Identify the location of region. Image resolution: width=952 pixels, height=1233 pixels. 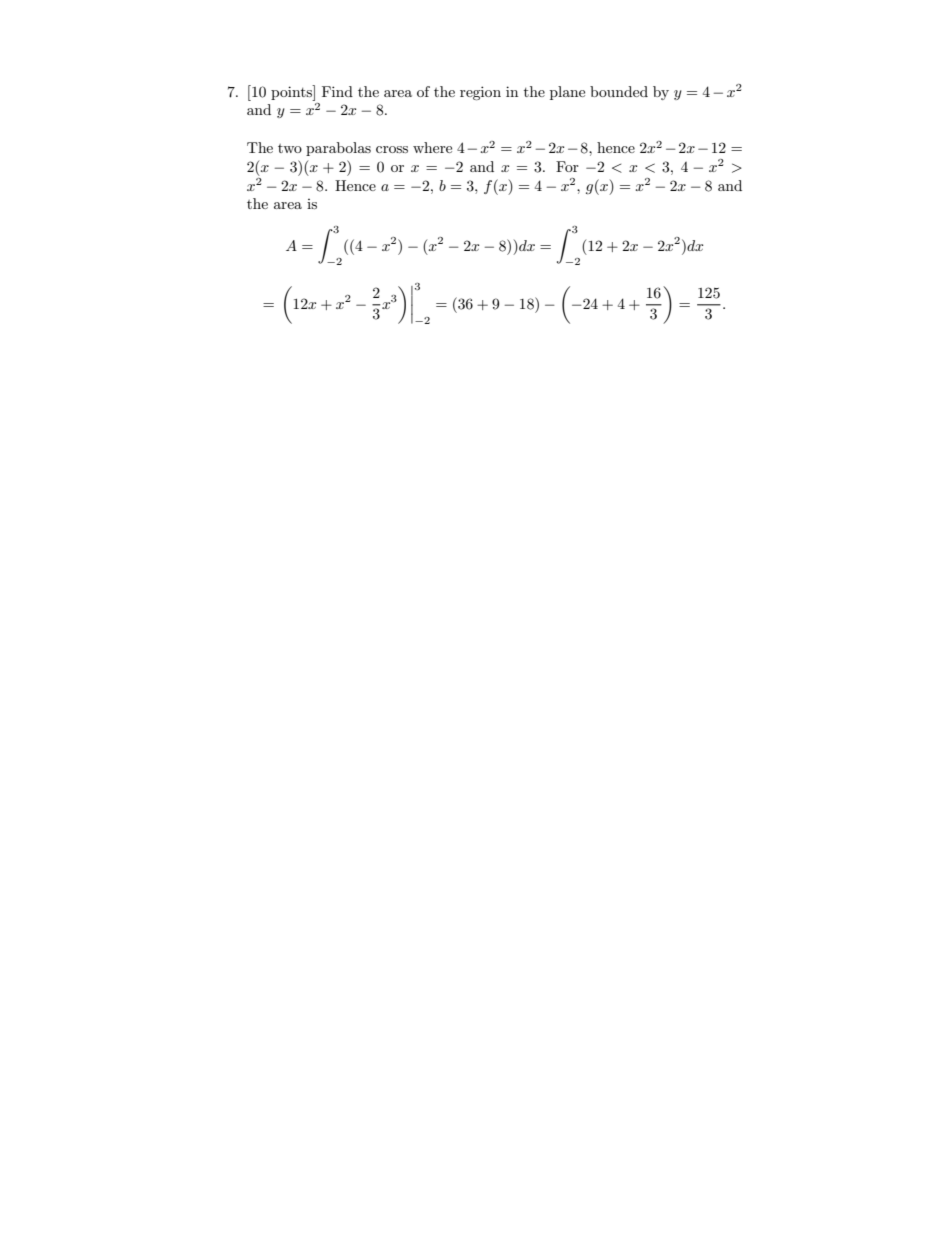
(480, 93).
